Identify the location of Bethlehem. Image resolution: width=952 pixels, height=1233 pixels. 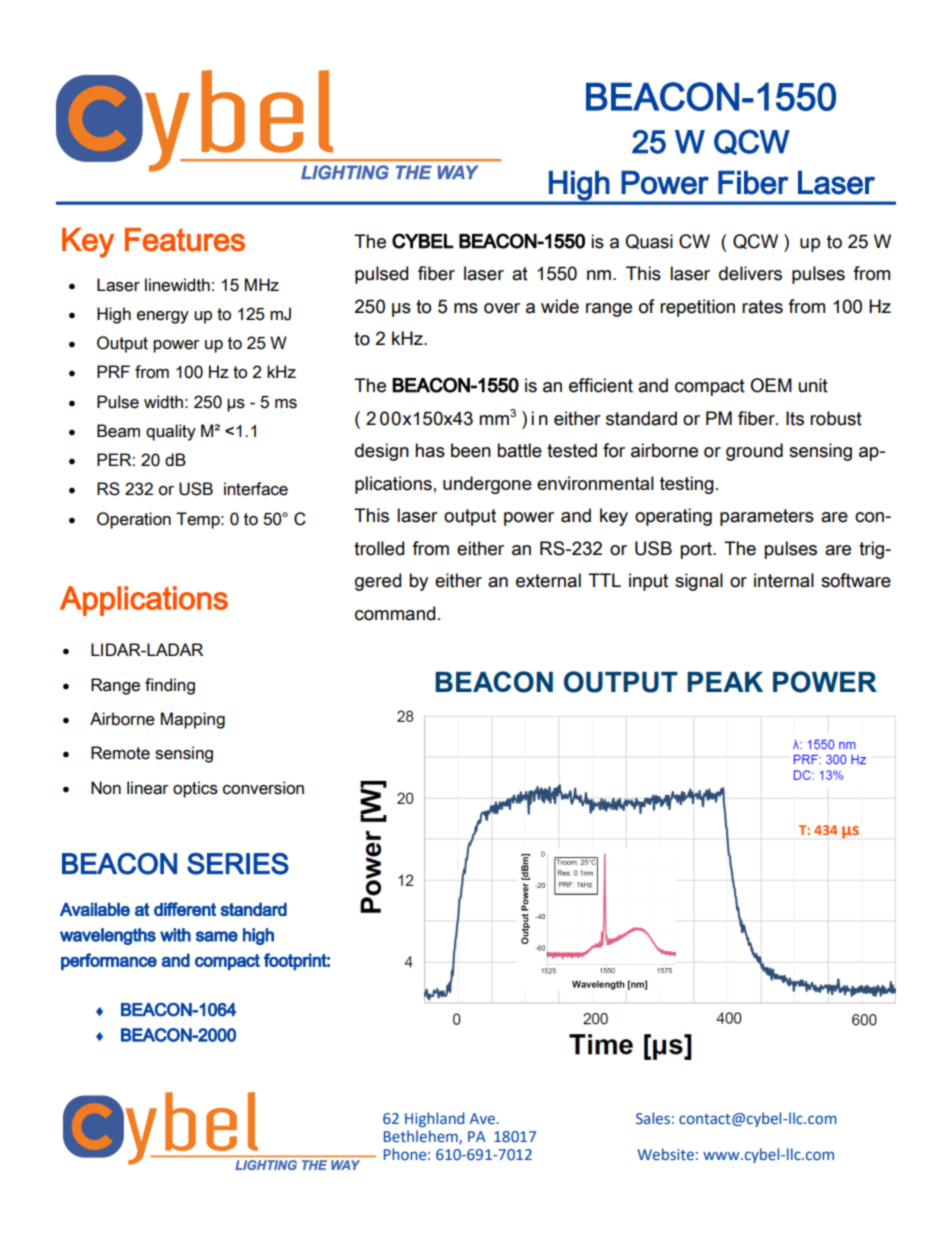
(422, 1137).
